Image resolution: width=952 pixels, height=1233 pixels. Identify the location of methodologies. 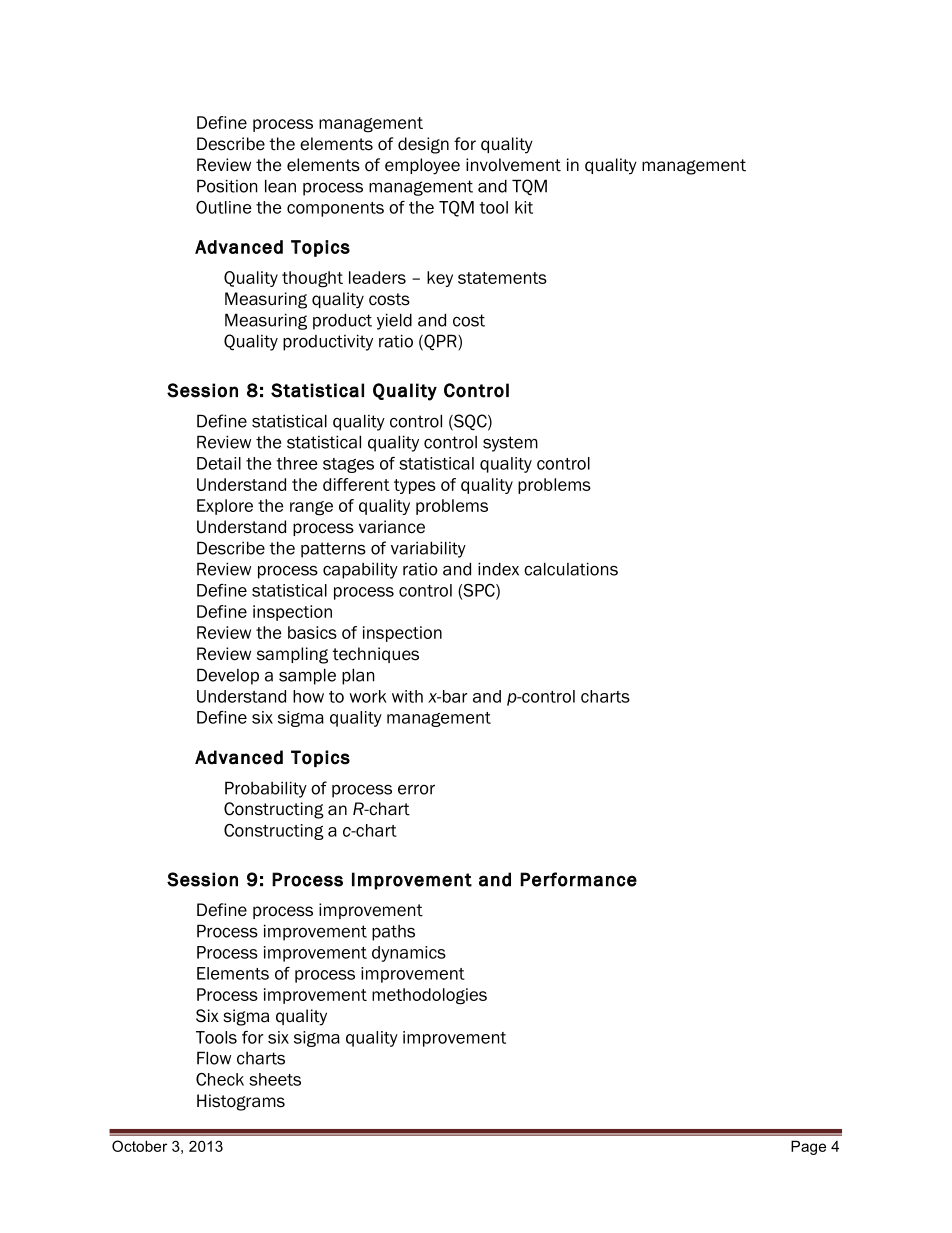
(429, 996).
